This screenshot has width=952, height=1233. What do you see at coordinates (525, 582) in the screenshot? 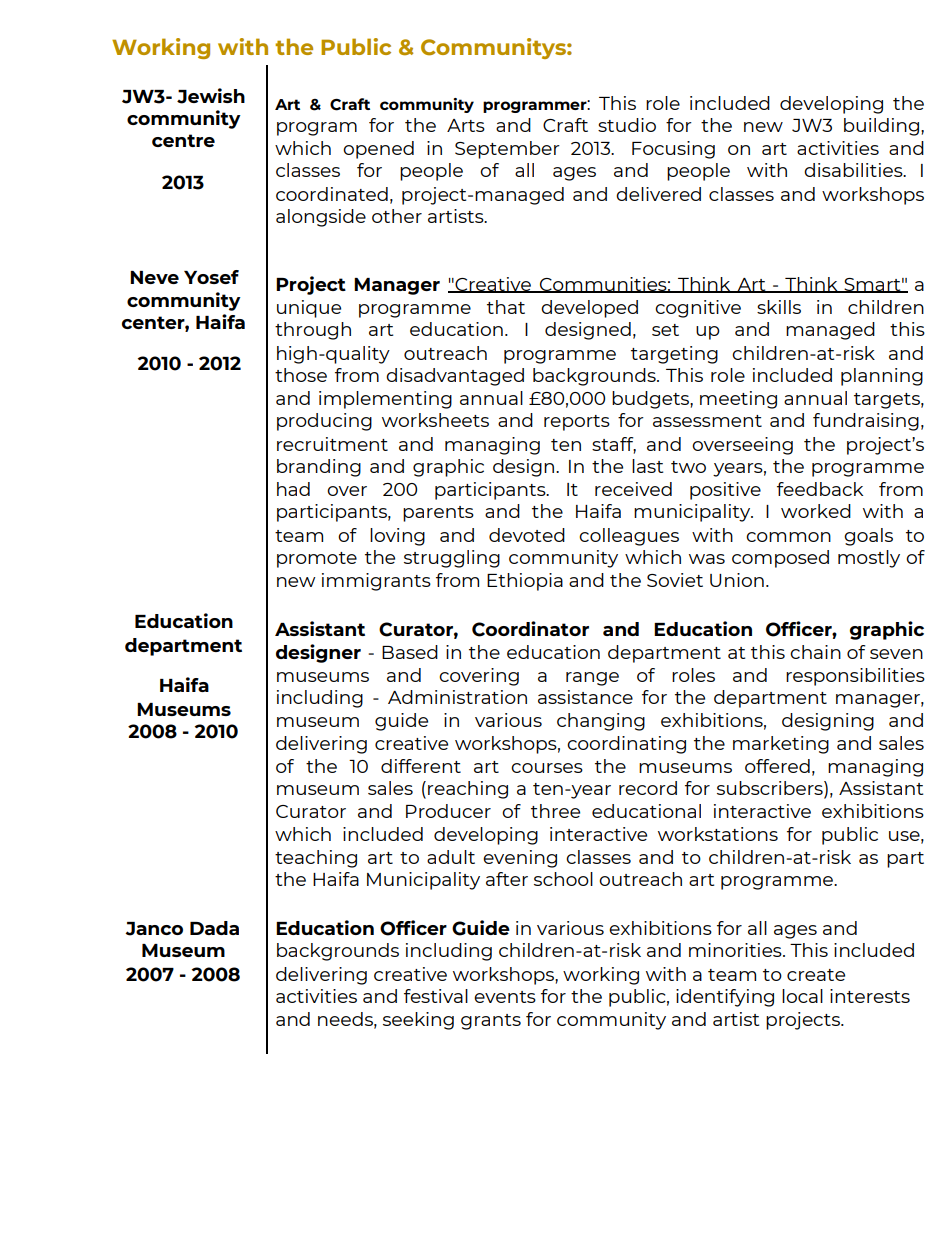
I see `Ethiopia` at bounding box center [525, 582].
